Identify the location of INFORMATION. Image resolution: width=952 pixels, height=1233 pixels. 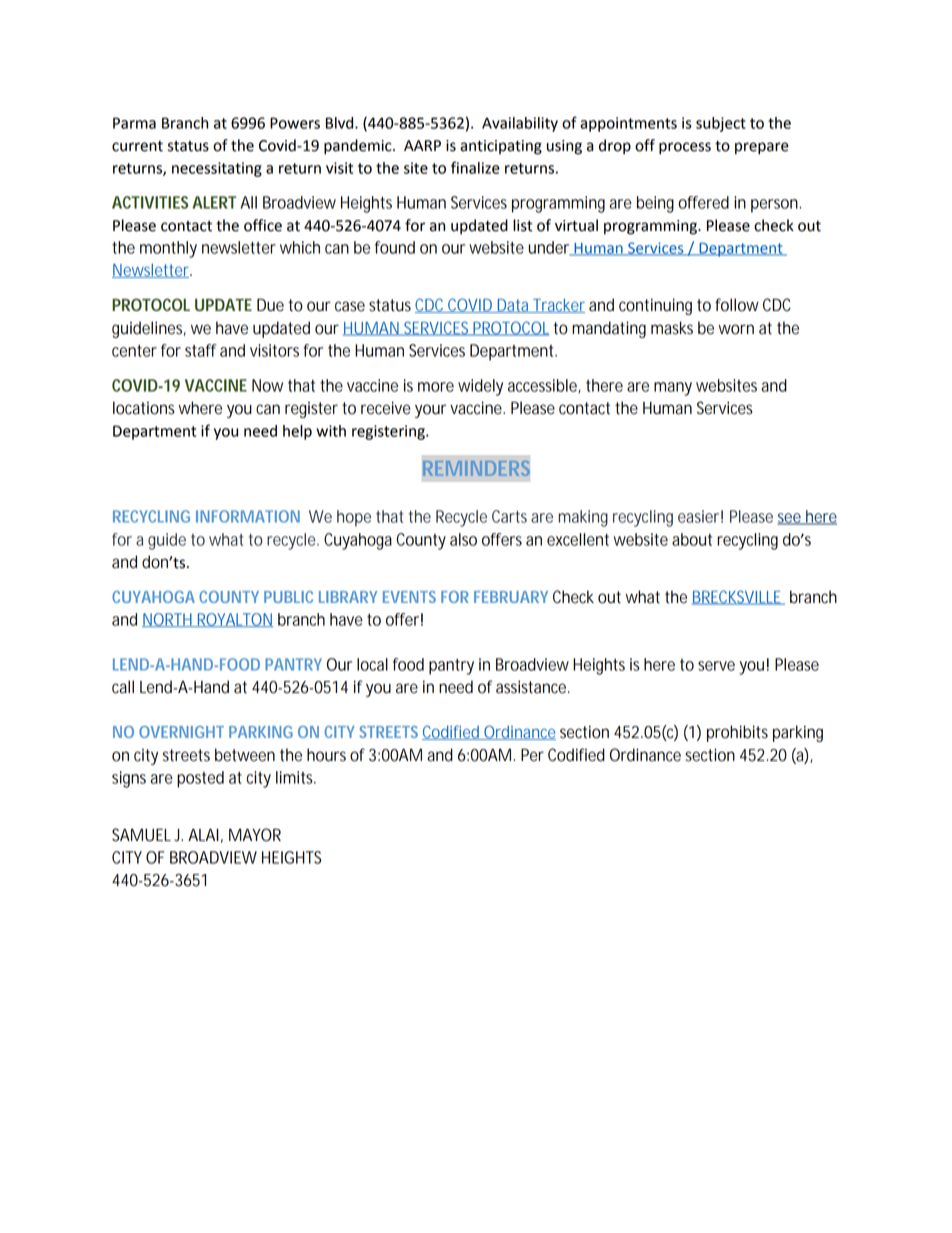
(248, 516).
